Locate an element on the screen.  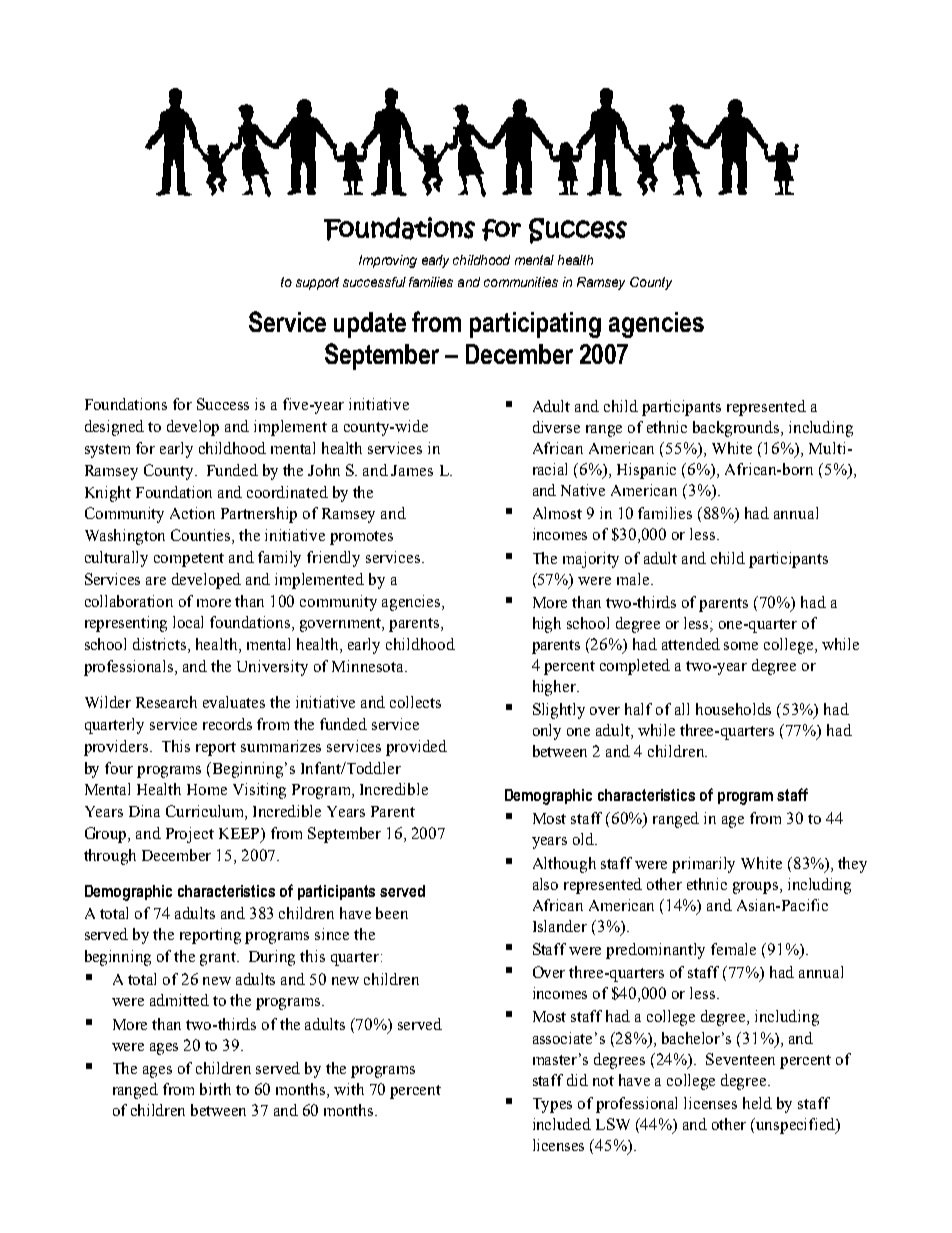
communities is located at coordinates (521, 282).
